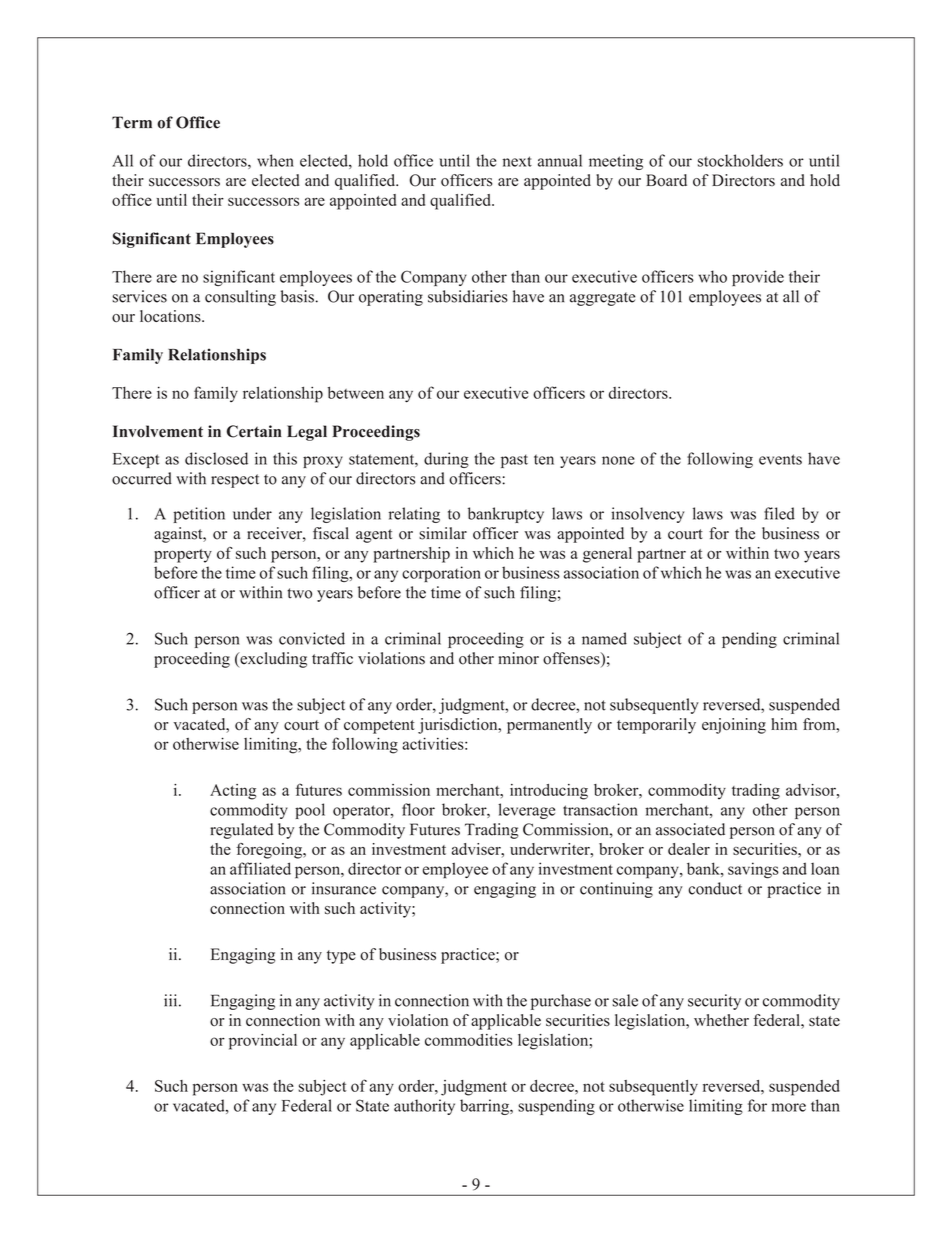 This document has width=952, height=1233. What do you see at coordinates (275, 160) in the document?
I see `when` at bounding box center [275, 160].
